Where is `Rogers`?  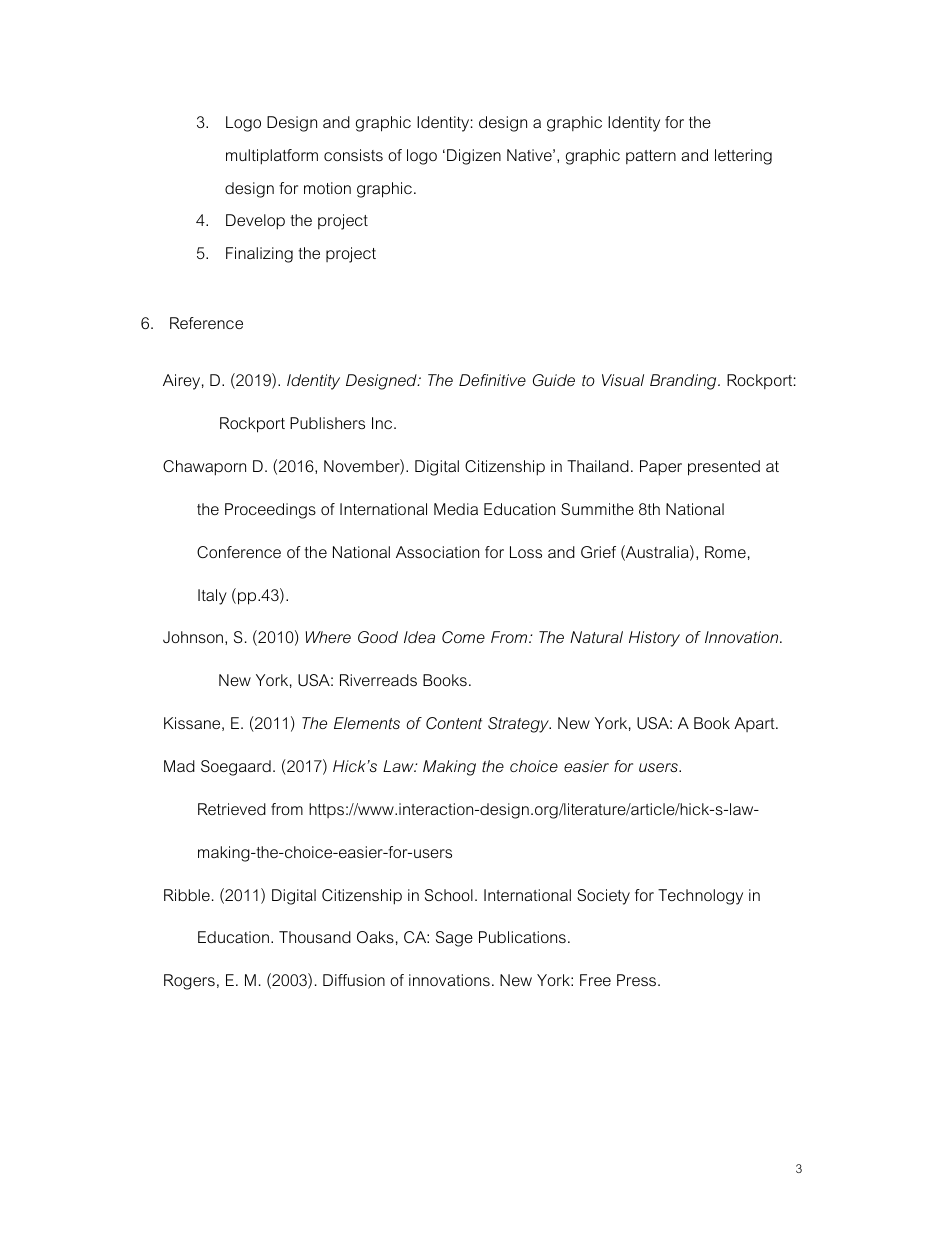 Rogers is located at coordinates (189, 982).
